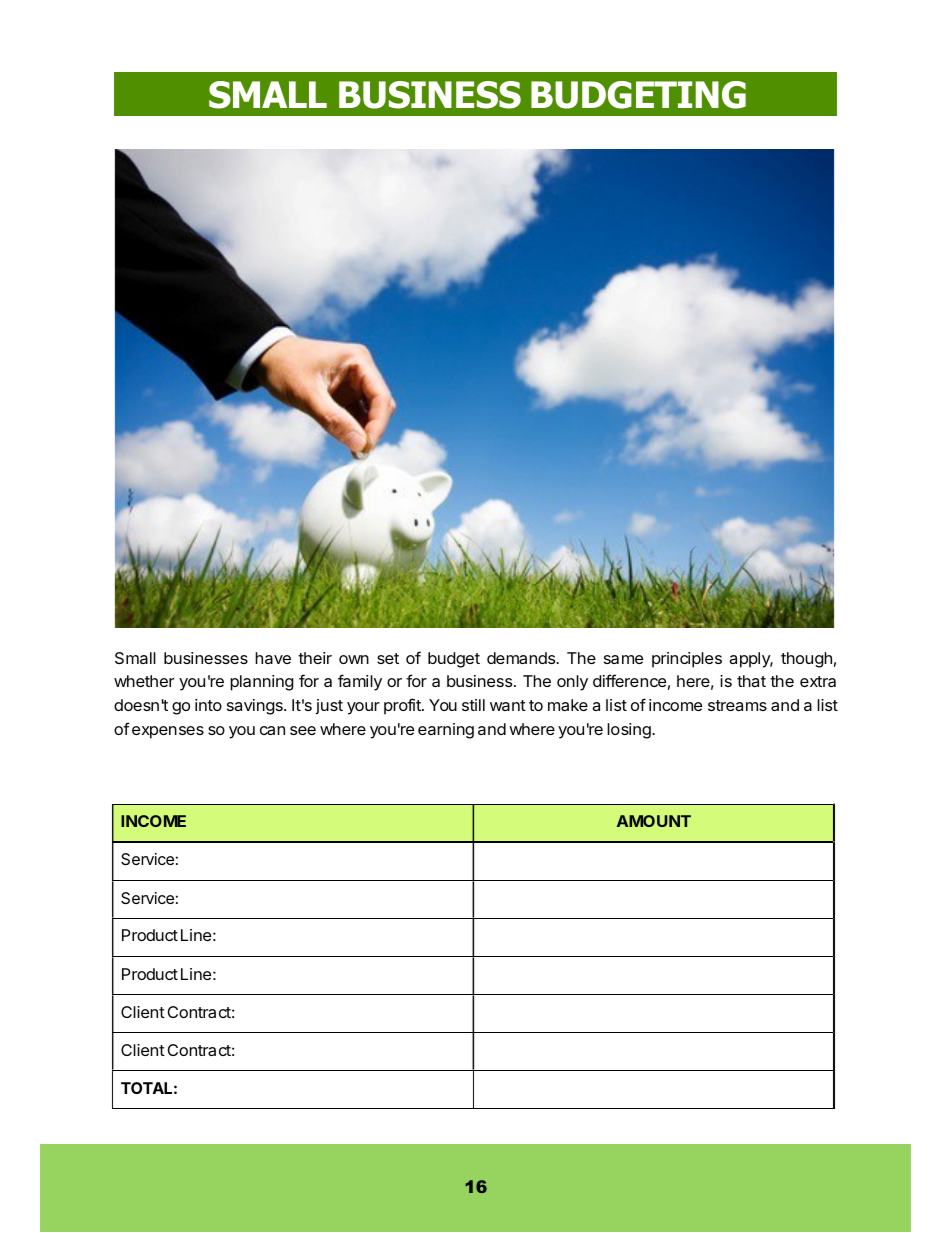 The image size is (952, 1233). I want to click on earning, so click(446, 731).
